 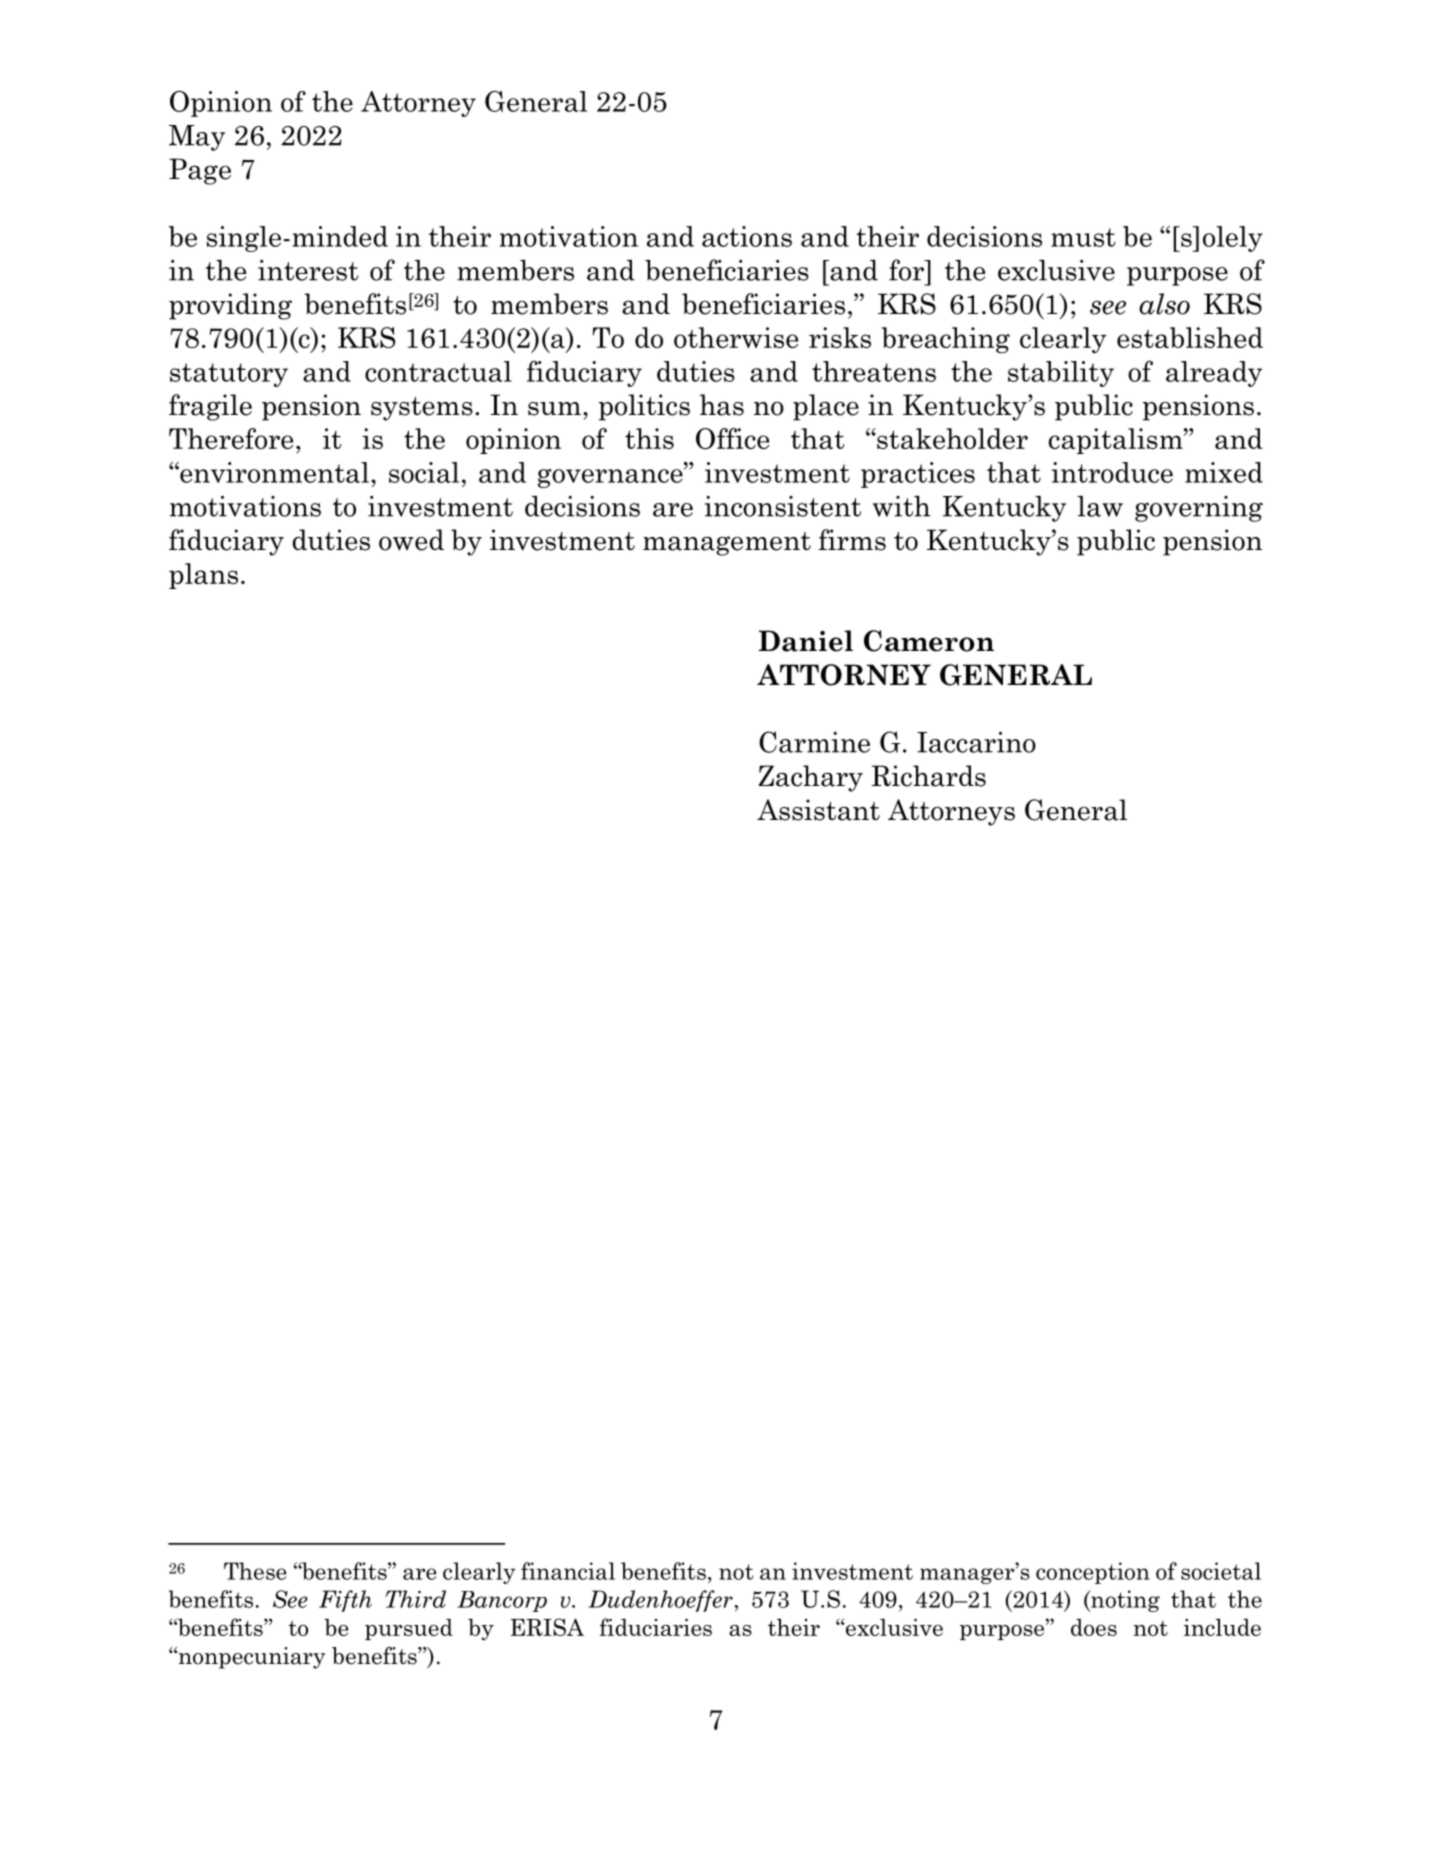 I want to click on must, so click(x=1083, y=237).
